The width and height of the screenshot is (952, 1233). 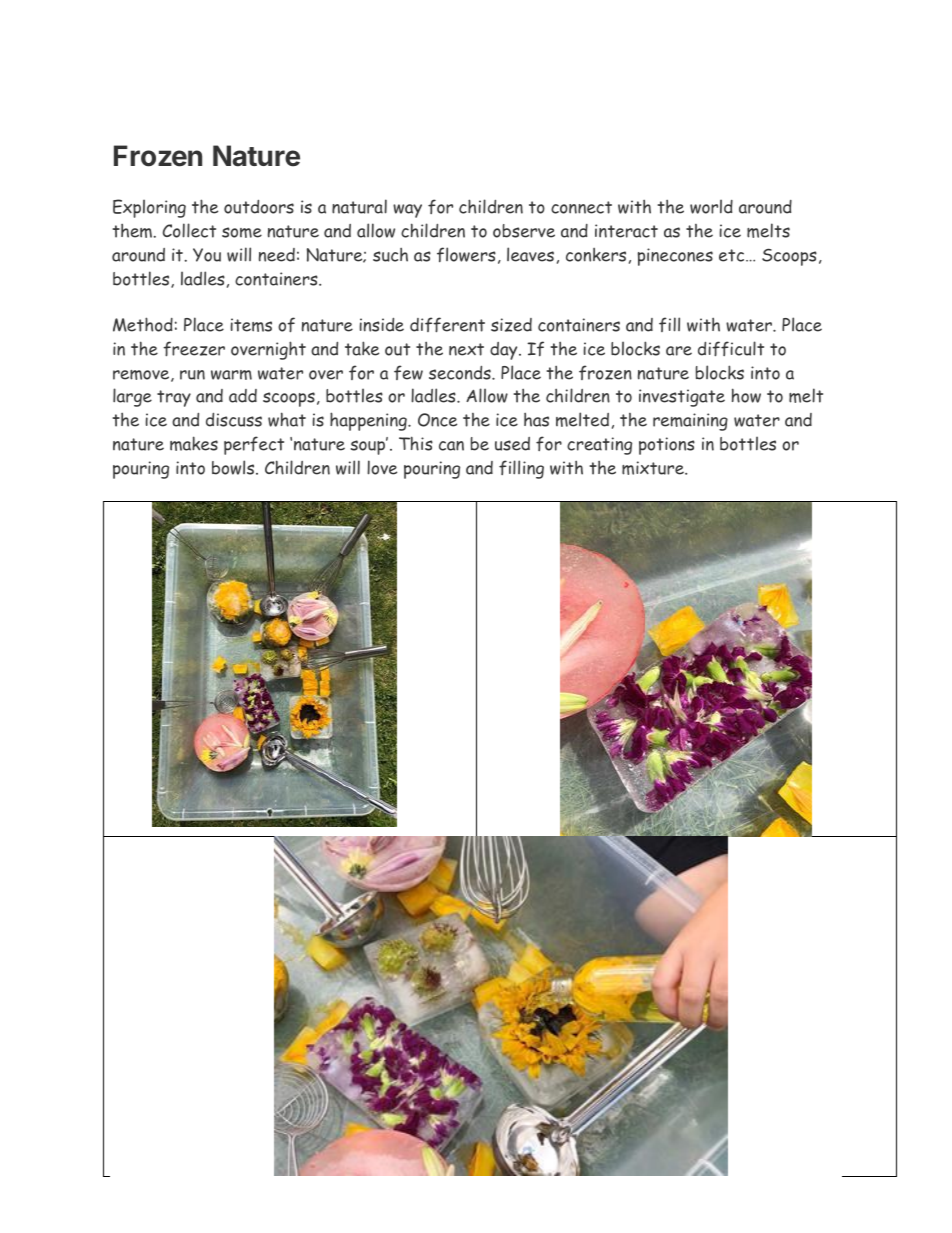 What do you see at coordinates (447, 325) in the screenshot?
I see `different` at bounding box center [447, 325].
